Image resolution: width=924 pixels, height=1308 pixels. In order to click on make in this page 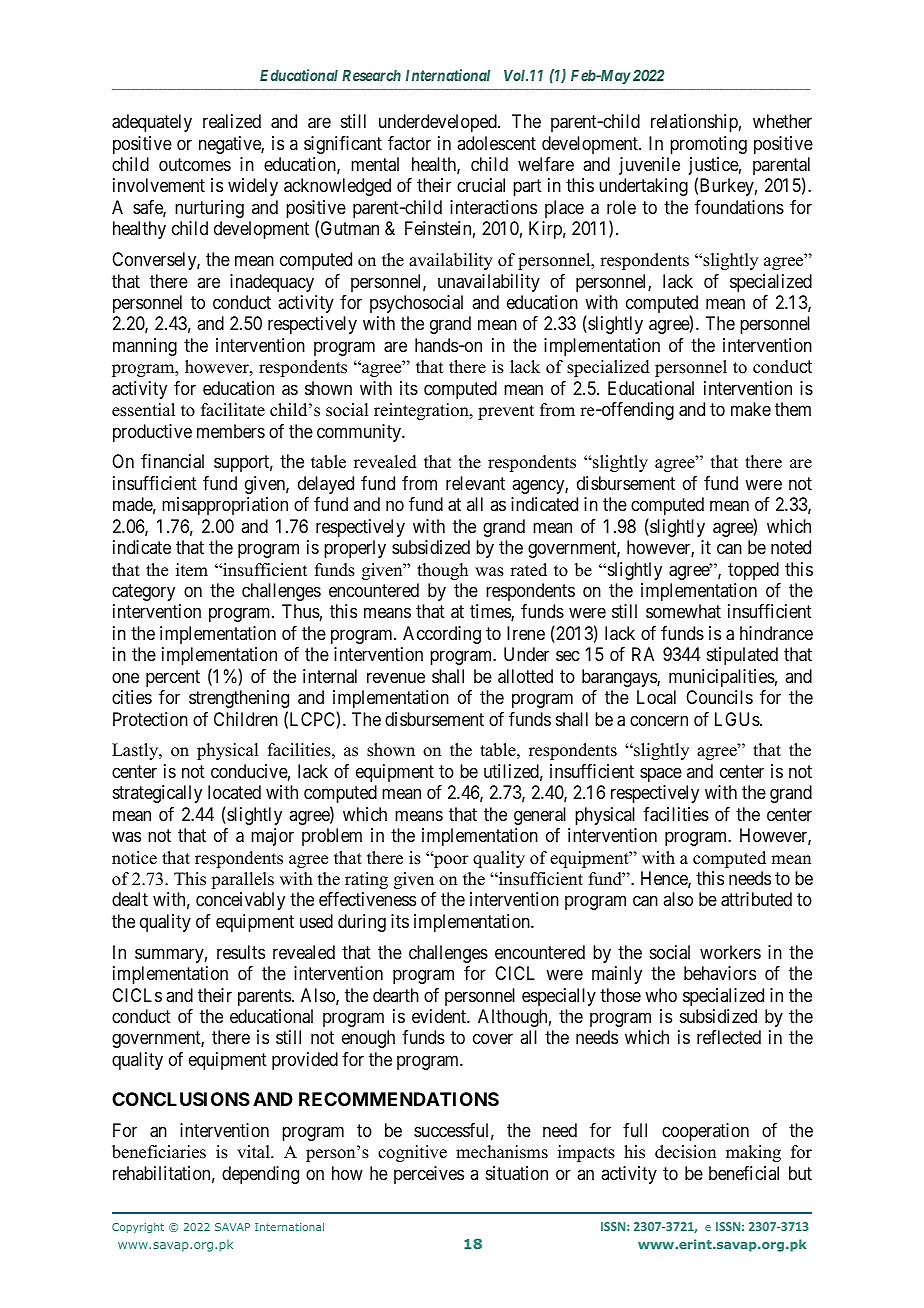, I will do `click(751, 409)`.
